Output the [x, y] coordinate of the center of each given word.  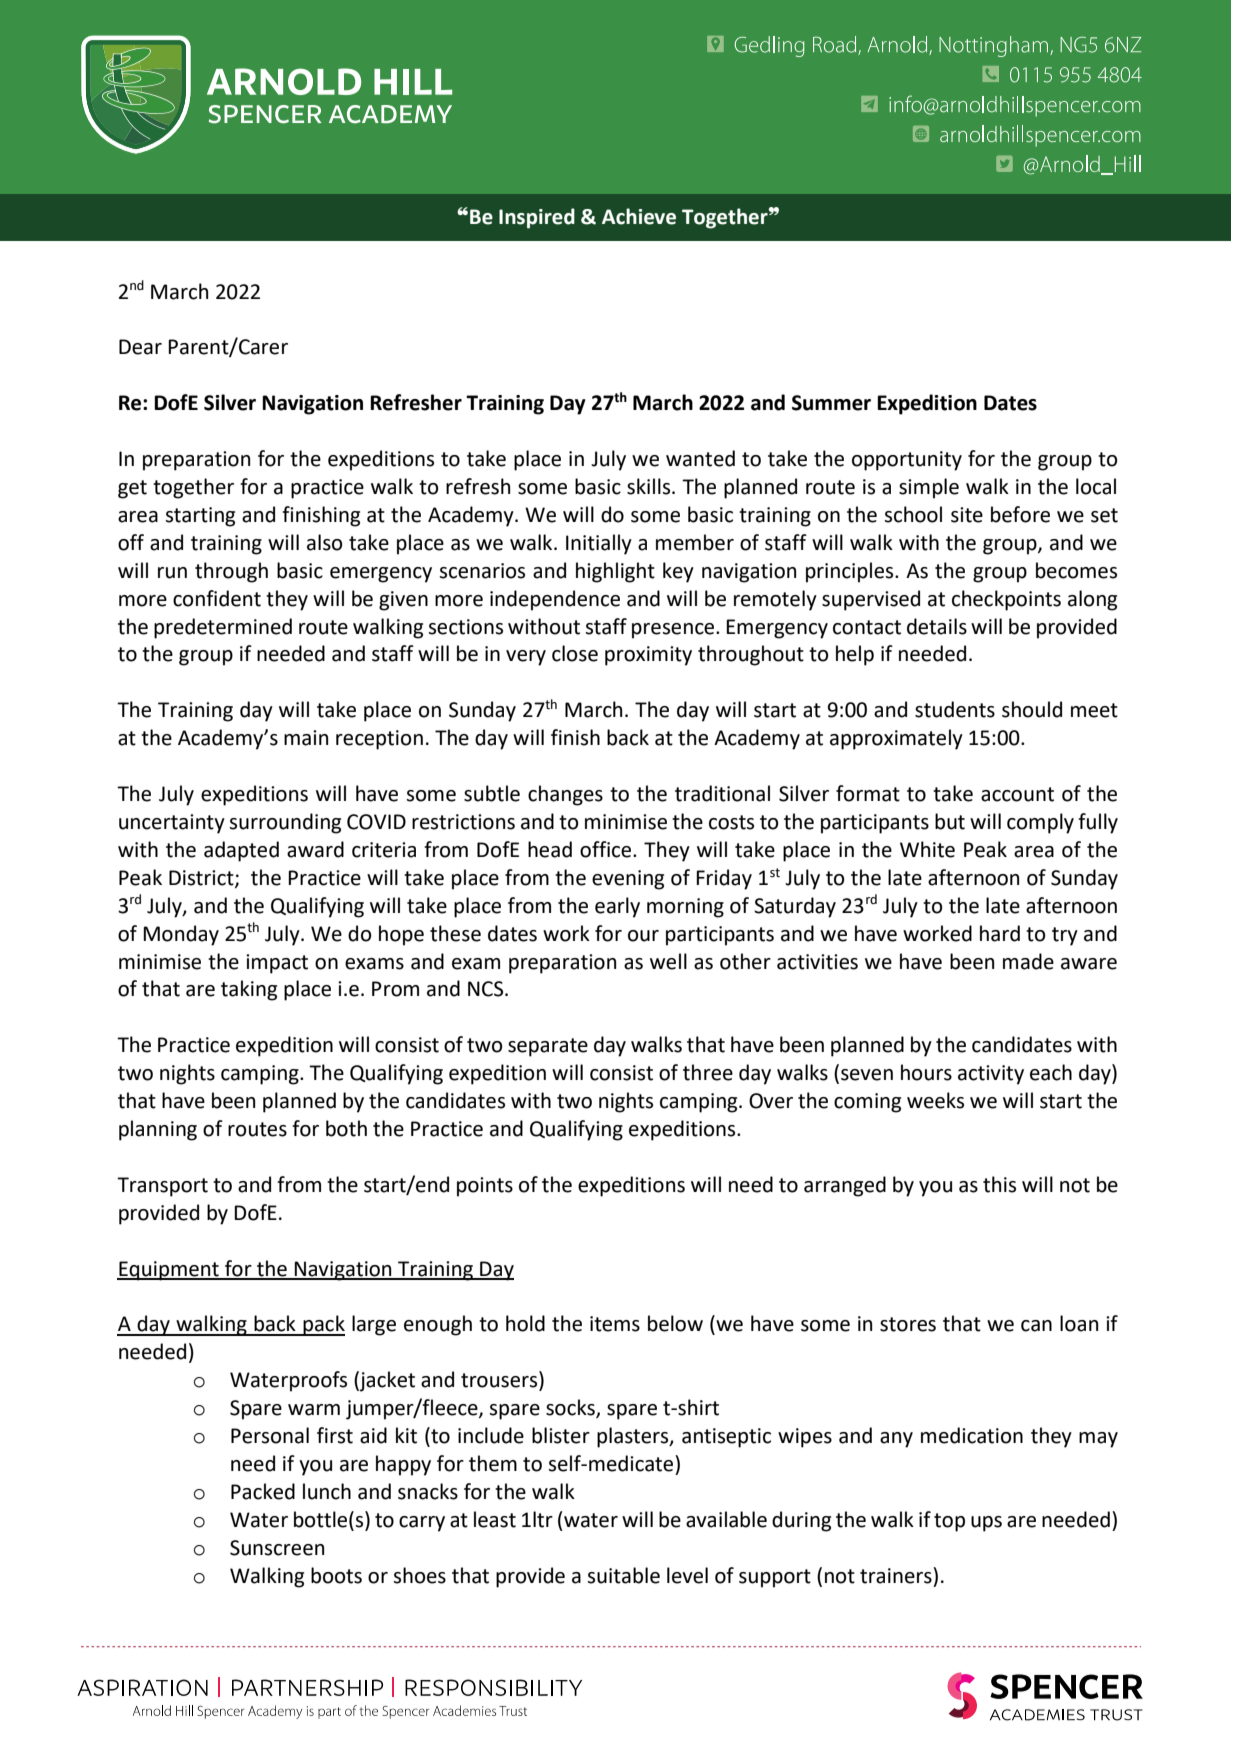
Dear [140, 347]
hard [1000, 933]
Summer [831, 403]
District [202, 878]
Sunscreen [277, 1548]
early [617, 907]
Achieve [639, 216]
